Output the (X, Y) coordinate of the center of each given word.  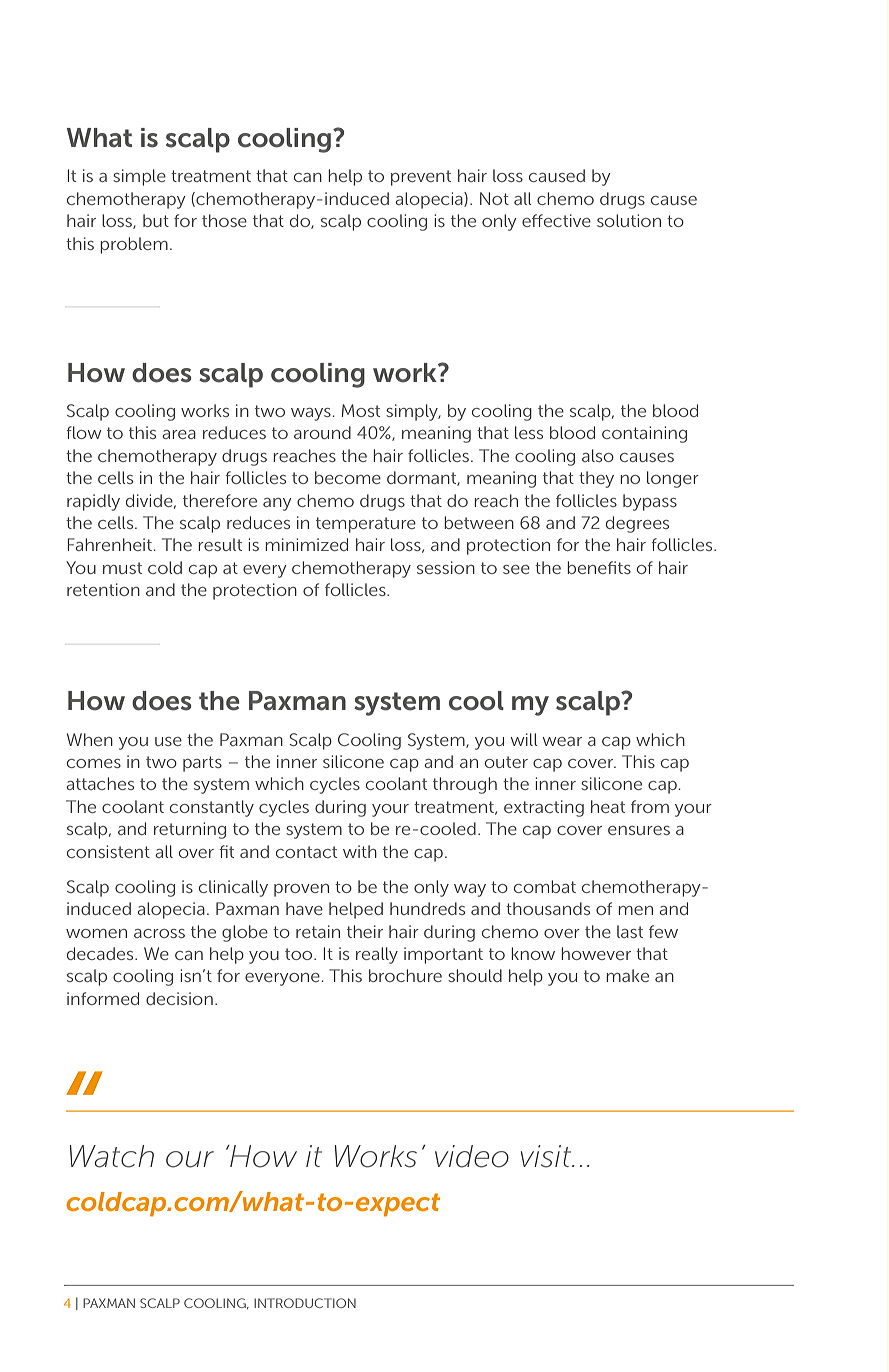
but (156, 220)
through (465, 785)
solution (629, 220)
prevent (421, 178)
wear (562, 741)
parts (202, 764)
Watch (112, 1156)
